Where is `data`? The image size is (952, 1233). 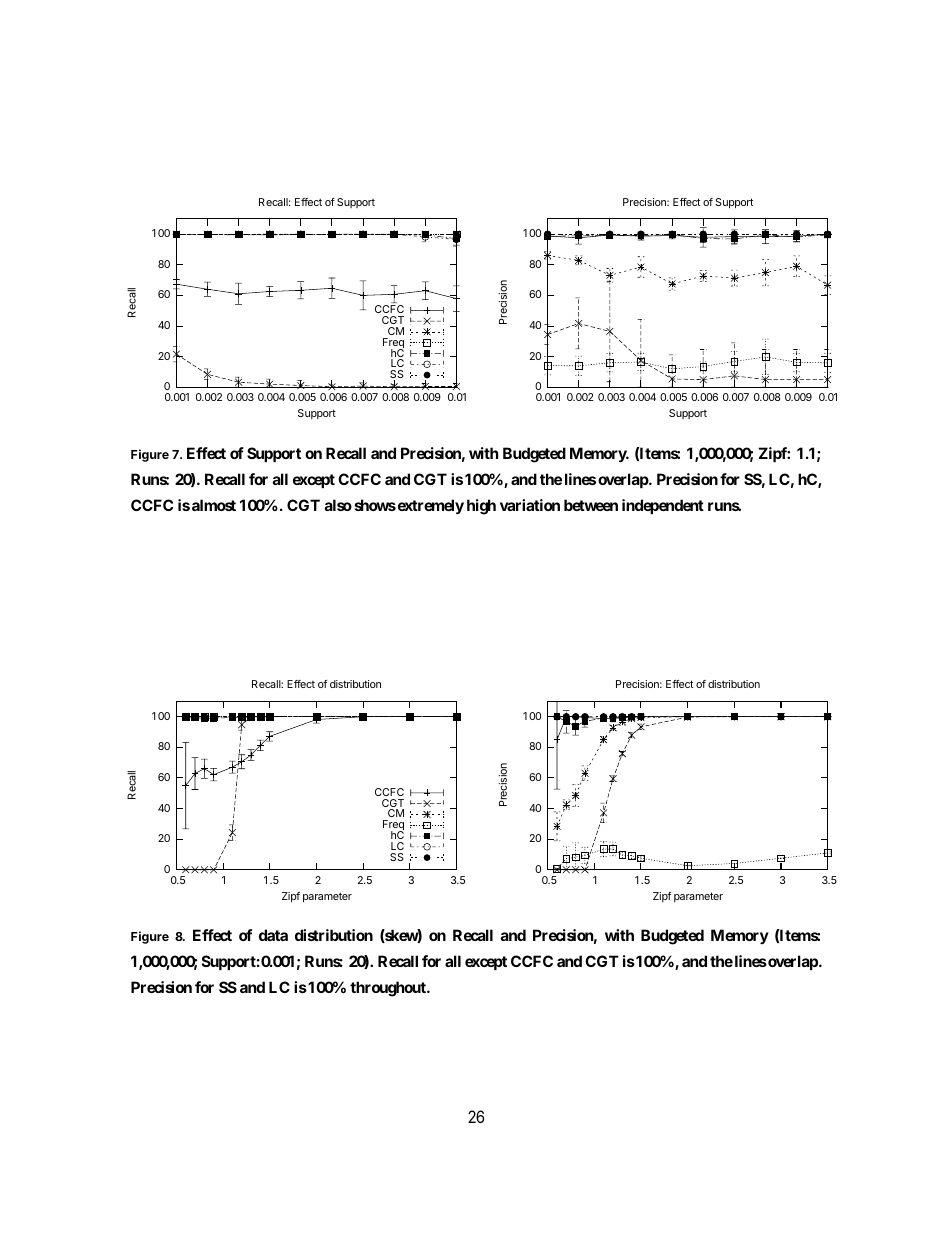 data is located at coordinates (273, 935).
